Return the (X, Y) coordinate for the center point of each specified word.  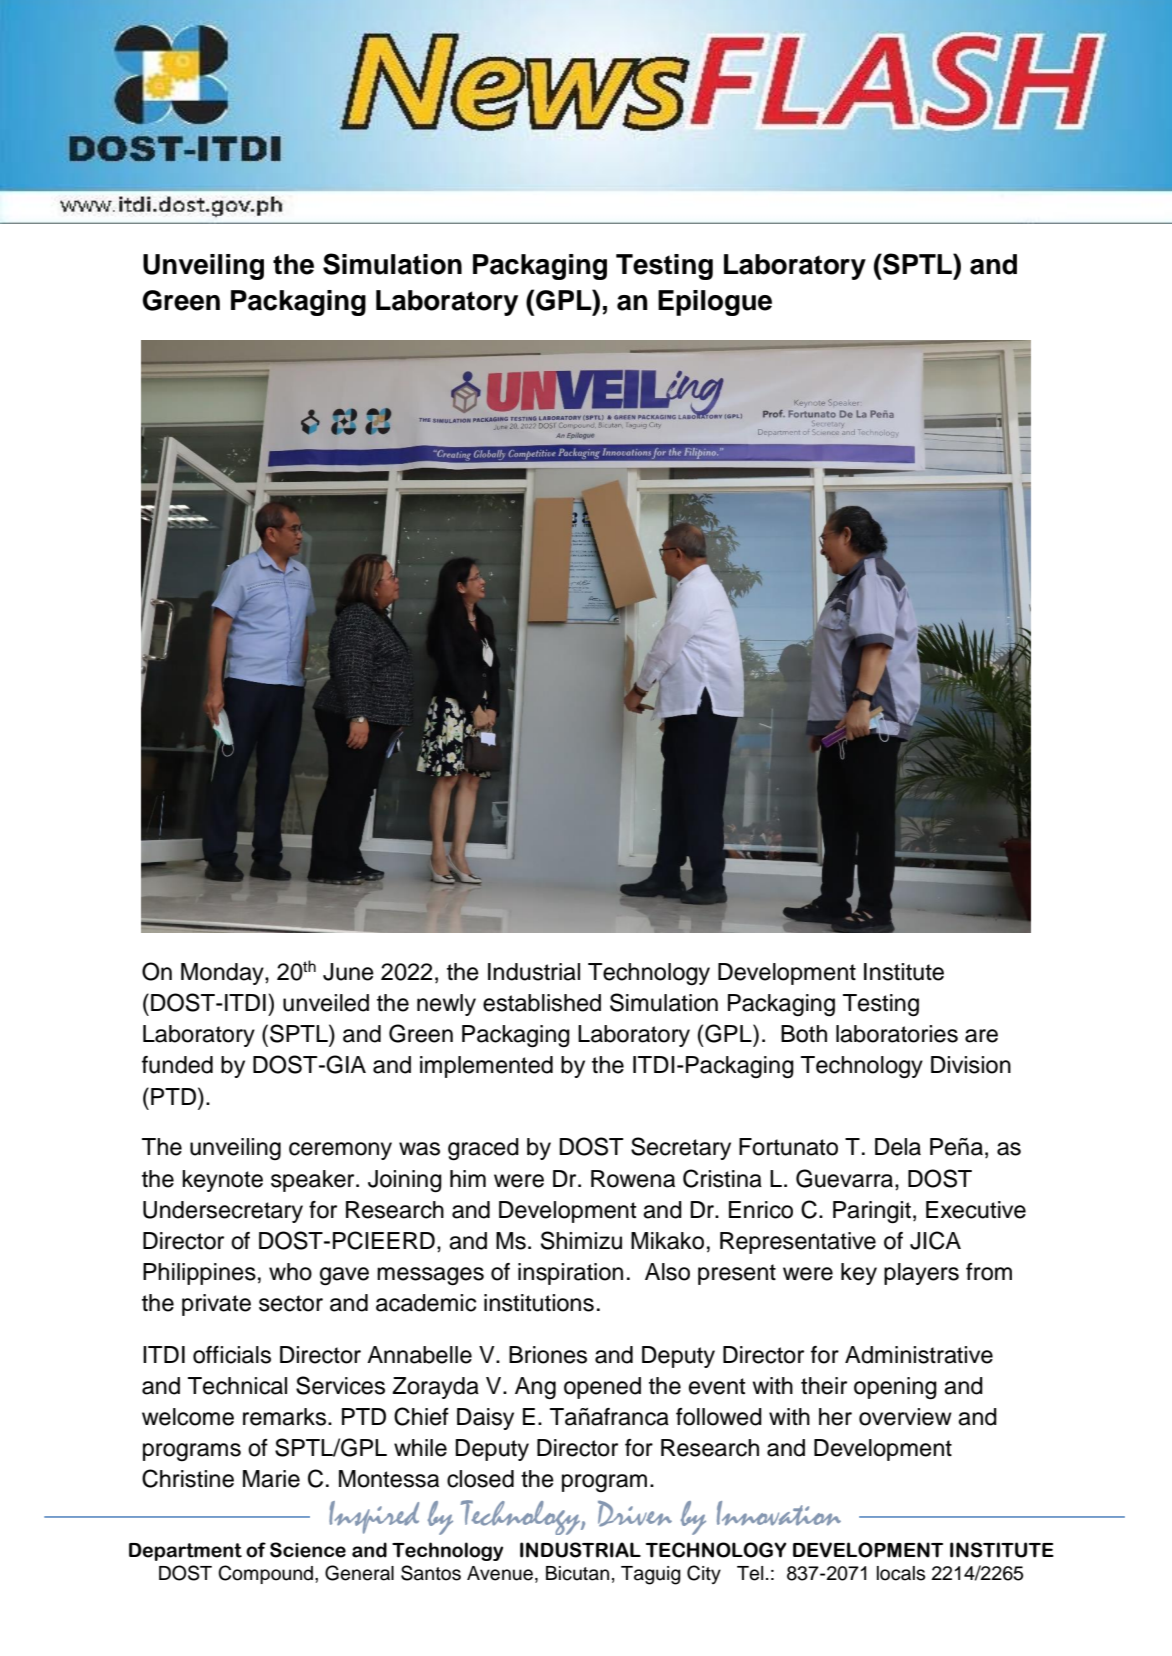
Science (308, 1550)
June (348, 972)
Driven (635, 1514)
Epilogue (715, 303)
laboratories (897, 1034)
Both (804, 1034)
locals (901, 1573)
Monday (223, 974)
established (542, 1003)
